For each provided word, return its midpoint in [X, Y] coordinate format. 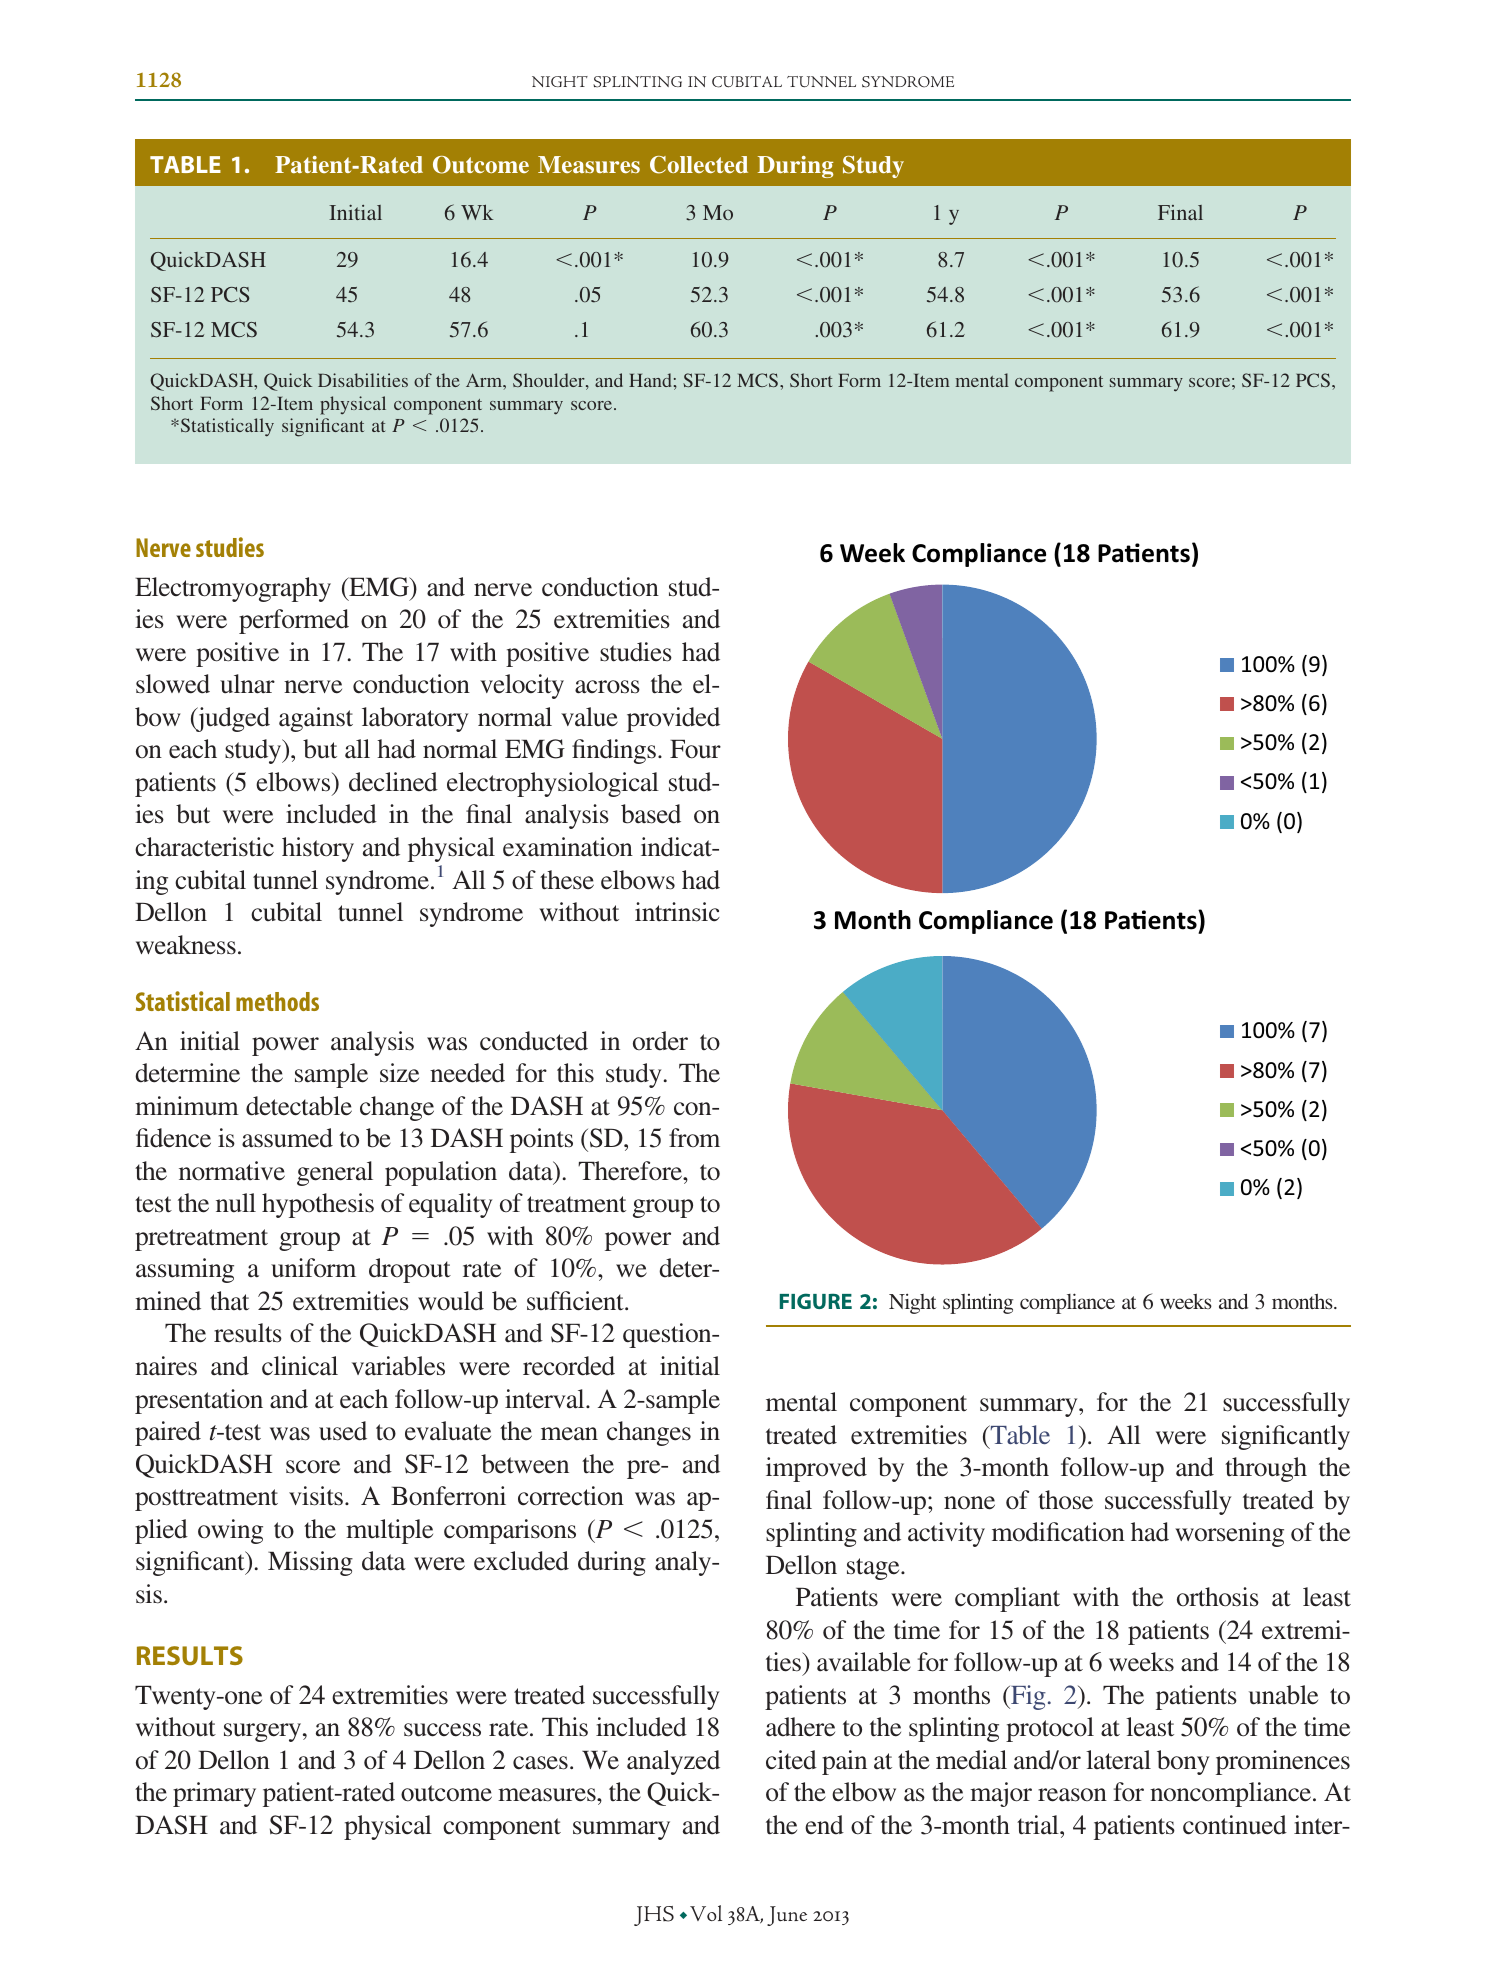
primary [214, 1794]
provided [673, 719]
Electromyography [233, 589]
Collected [699, 165]
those [1065, 1500]
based [651, 814]
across [607, 687]
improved [816, 1469]
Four [695, 749]
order [660, 1041]
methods [277, 1001]
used [343, 1431]
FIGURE [816, 1301]
